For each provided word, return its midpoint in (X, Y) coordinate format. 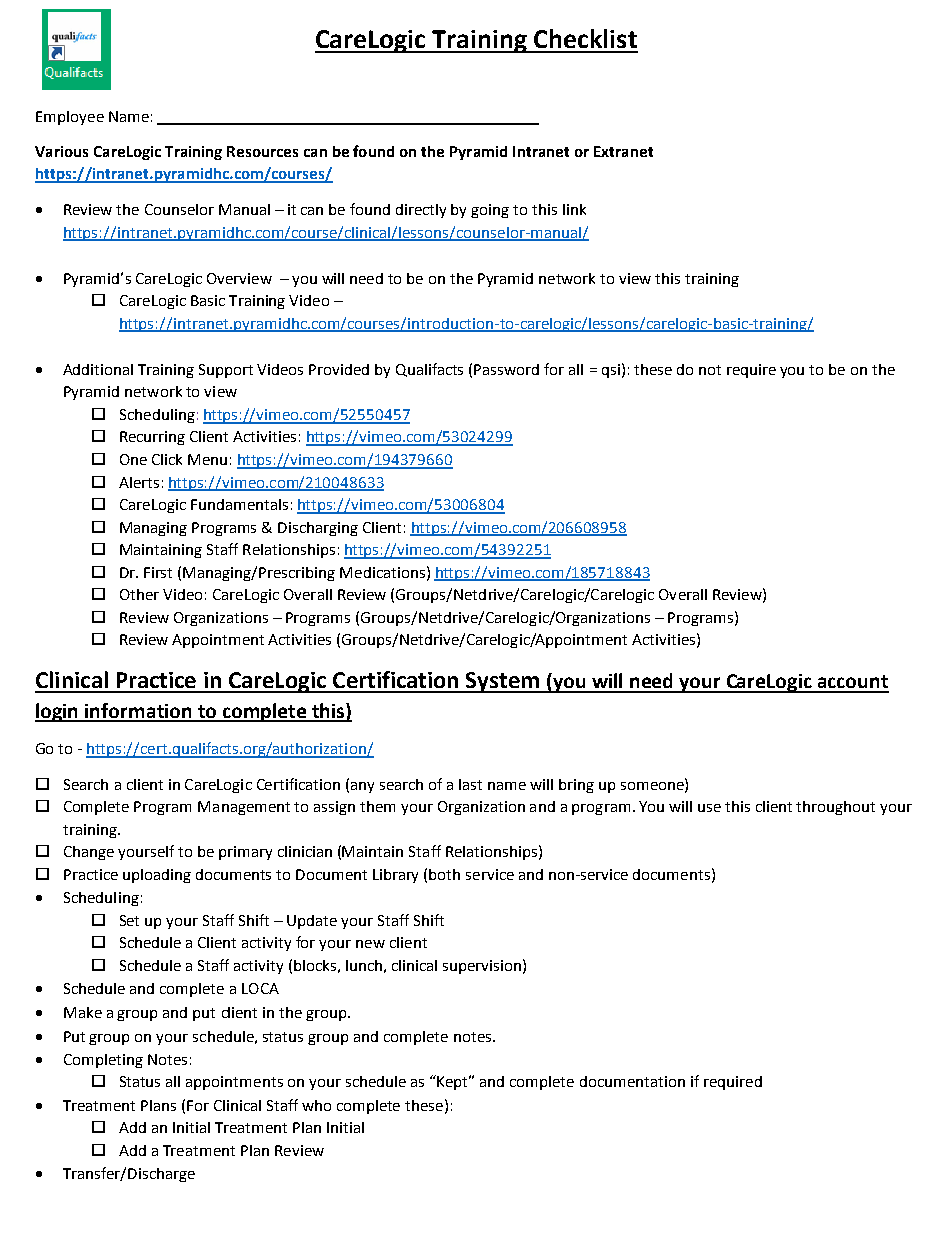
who (316, 1105)
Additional (98, 369)
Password (506, 369)
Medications (382, 572)
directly (421, 211)
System (503, 682)
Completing (103, 1061)
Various (61, 151)
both (444, 874)
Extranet (623, 151)
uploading (157, 876)
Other (139, 594)
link (574, 209)
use (709, 808)
